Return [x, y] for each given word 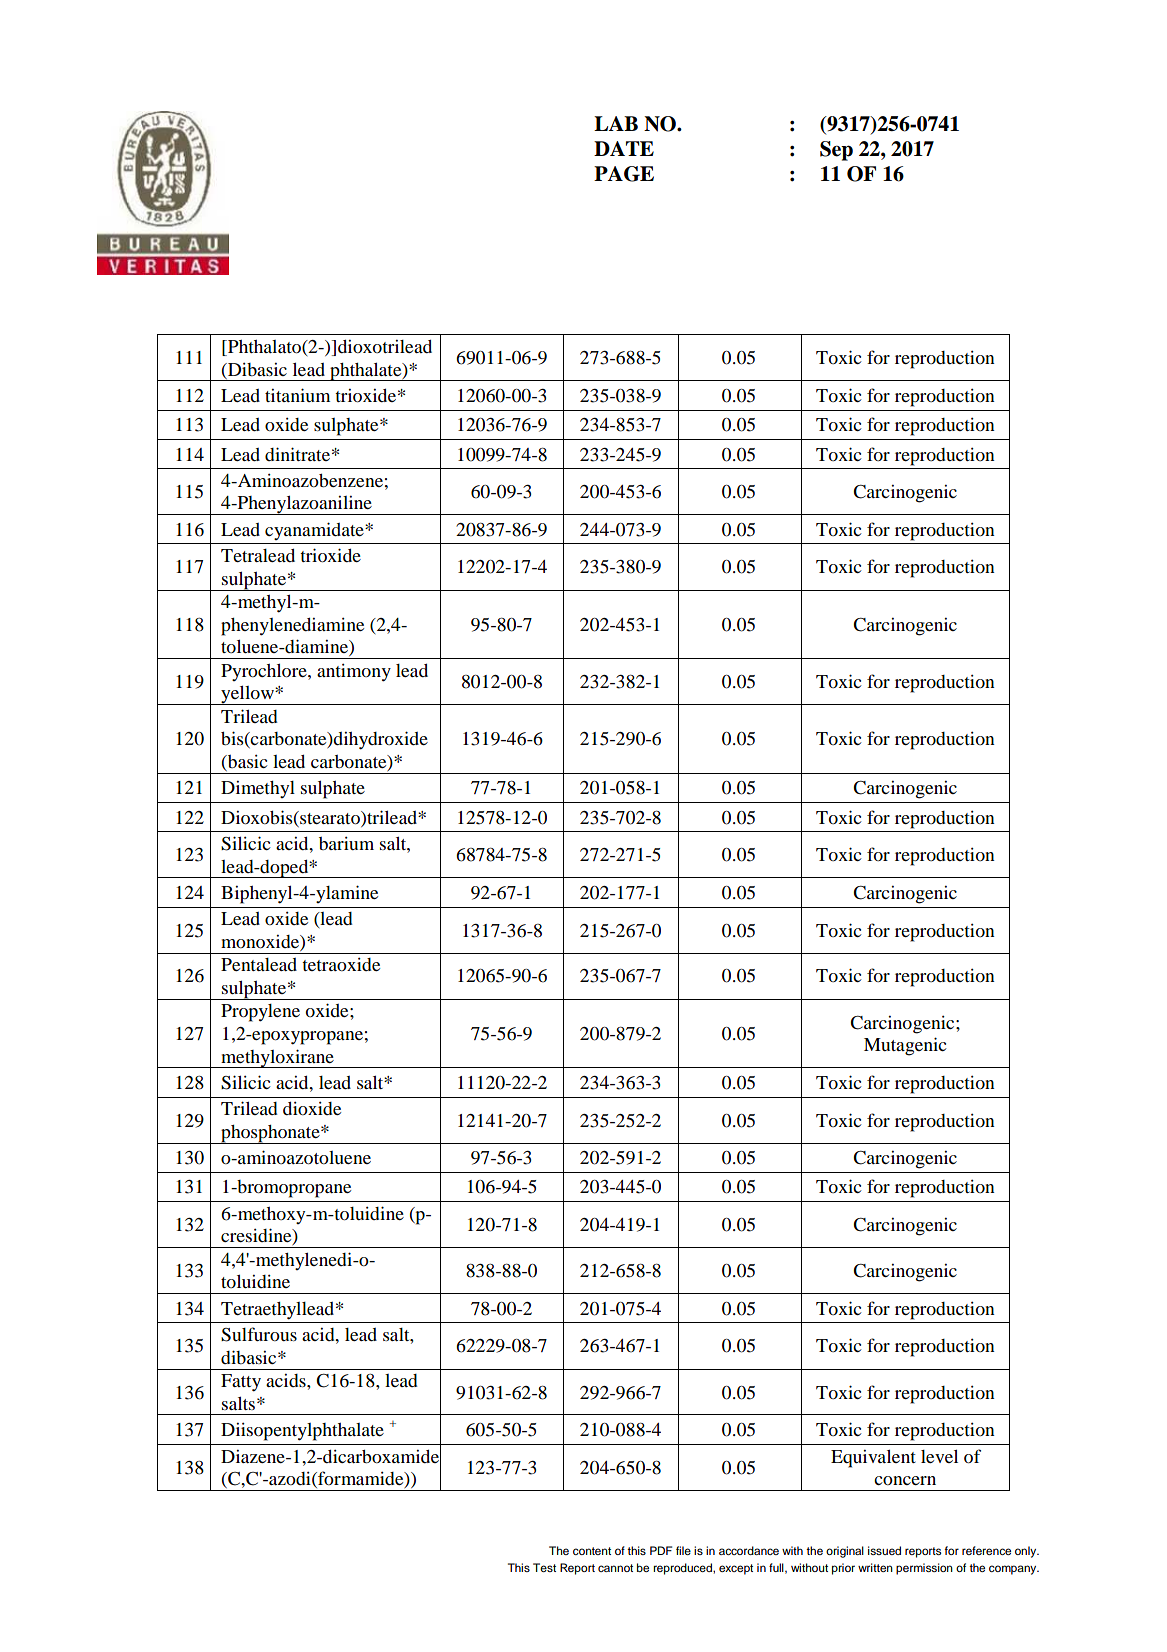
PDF [661, 1550]
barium [346, 843]
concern [905, 1480]
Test [544, 1567]
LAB [616, 123]
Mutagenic [905, 1046]
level [939, 1456]
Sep [836, 151]
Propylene [260, 1013]
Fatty [241, 1383]
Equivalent [873, 1458]
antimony [354, 672]
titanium [297, 395]
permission [924, 1569]
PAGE [624, 174]
